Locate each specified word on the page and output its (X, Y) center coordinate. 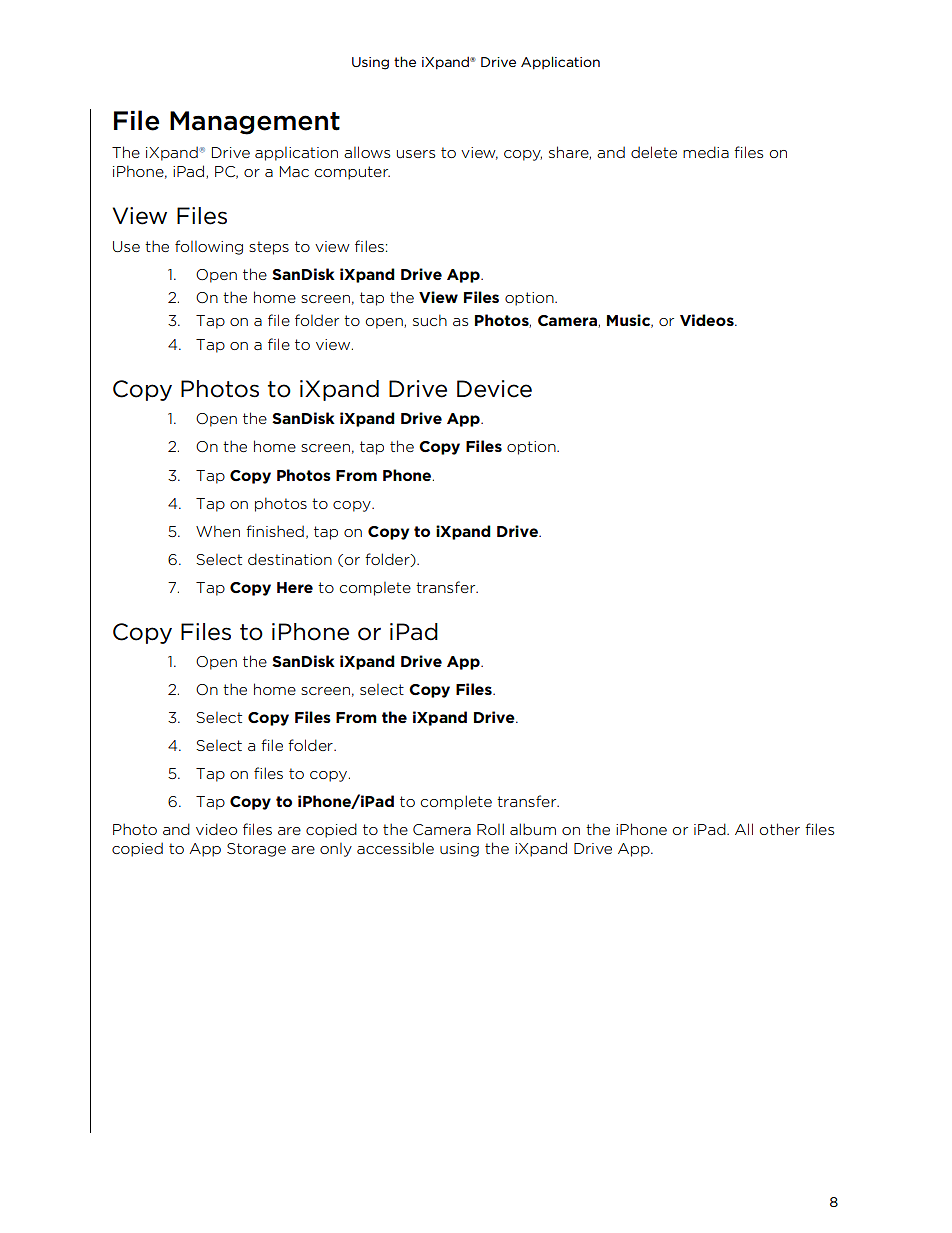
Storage (256, 850)
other (780, 829)
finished (275, 531)
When (218, 531)
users (416, 154)
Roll (490, 829)
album (533, 829)
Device (494, 389)
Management (255, 123)
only (336, 850)
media (706, 152)
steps (269, 248)
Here (295, 587)
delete (654, 152)
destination (290, 559)
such (430, 320)
